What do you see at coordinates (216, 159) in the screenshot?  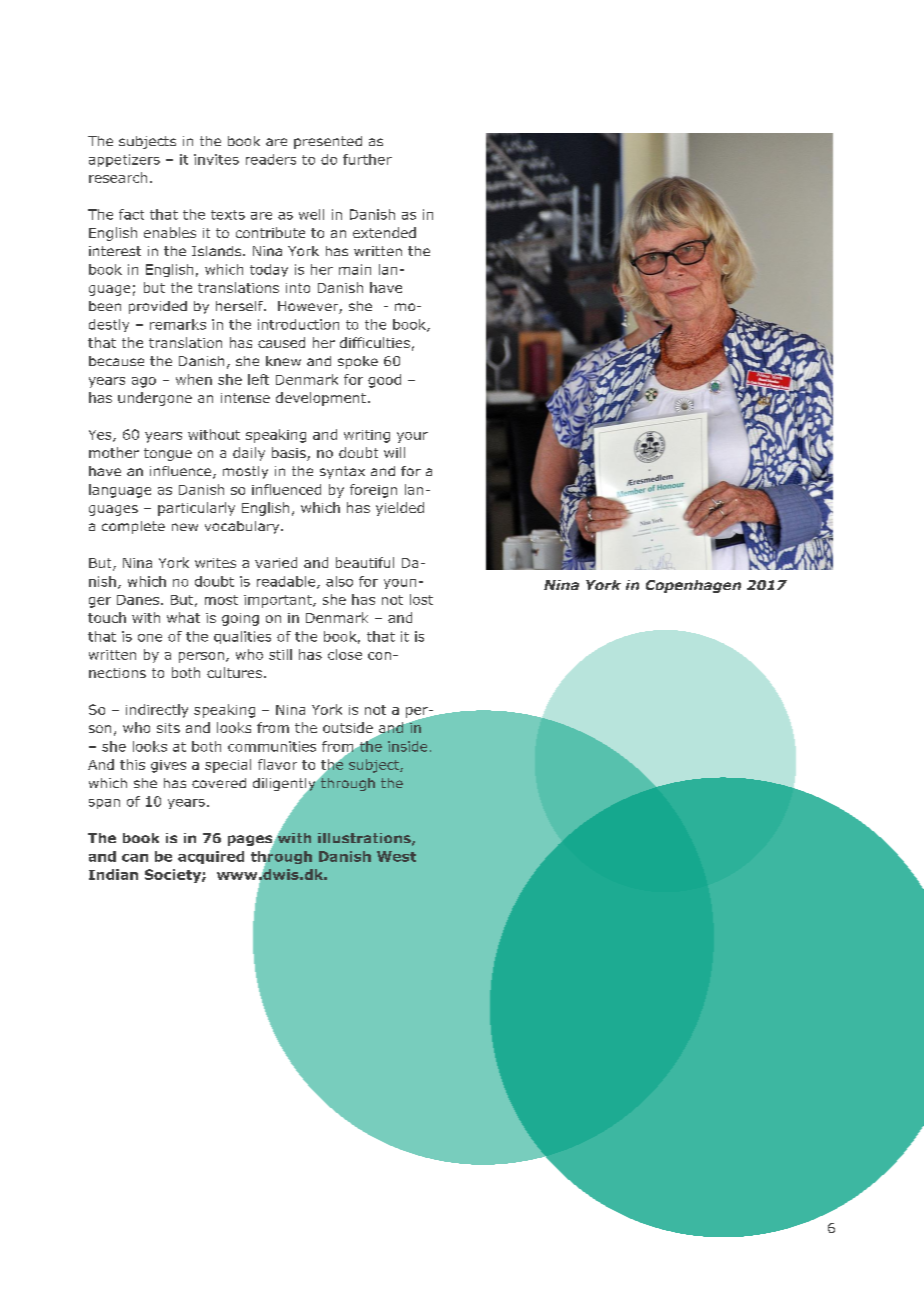 I see `invites` at bounding box center [216, 159].
